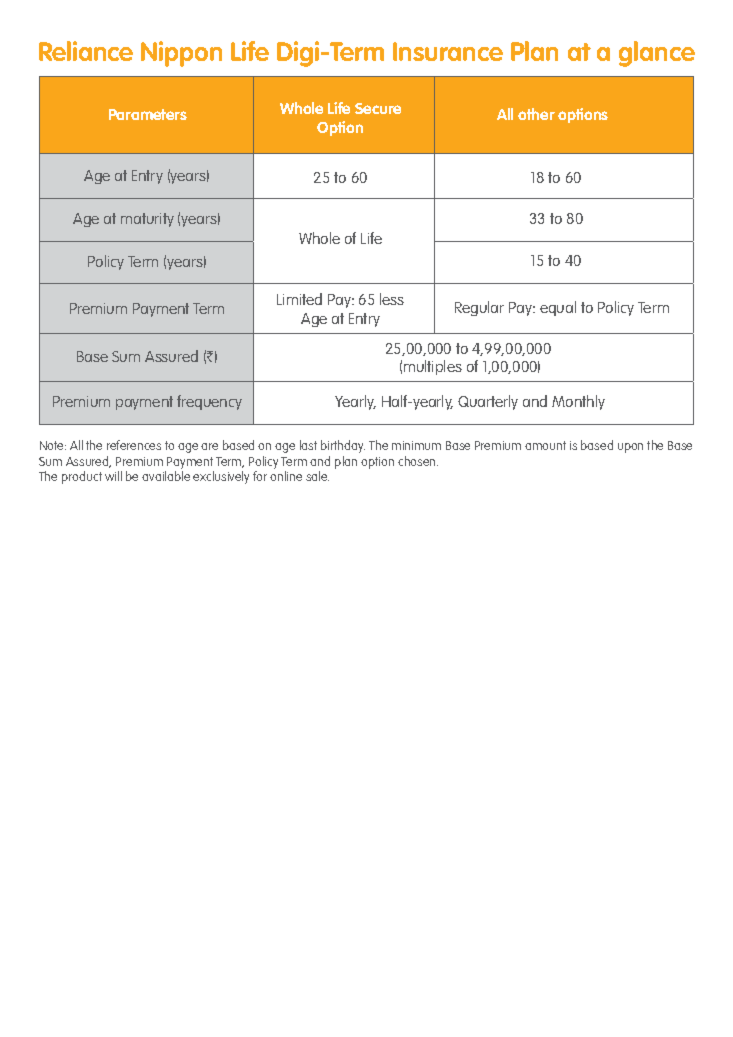  What do you see at coordinates (113, 476) in the screenshot?
I see `will` at bounding box center [113, 476].
